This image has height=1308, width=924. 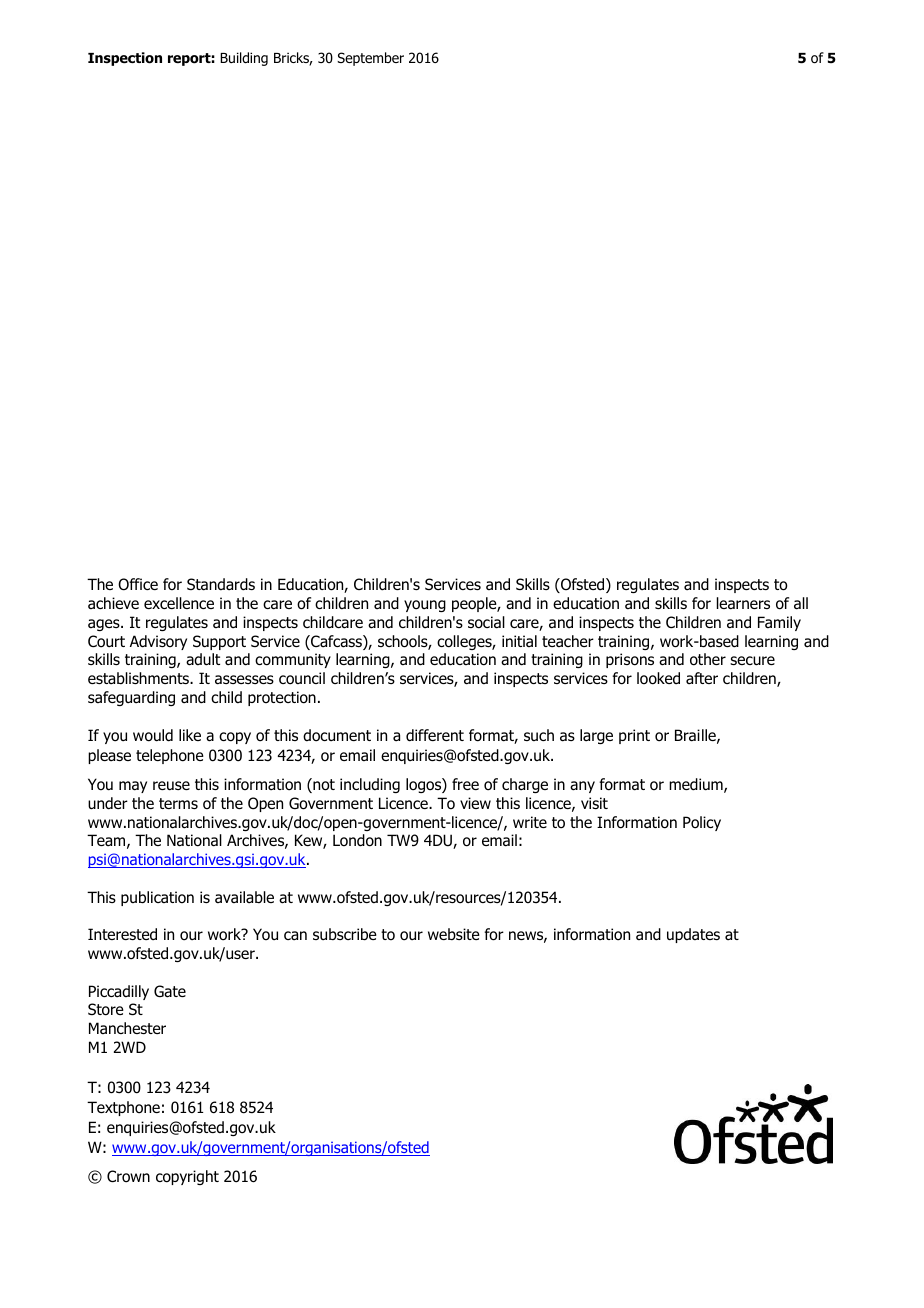 What do you see at coordinates (179, 603) in the image?
I see `excellence` at bounding box center [179, 603].
